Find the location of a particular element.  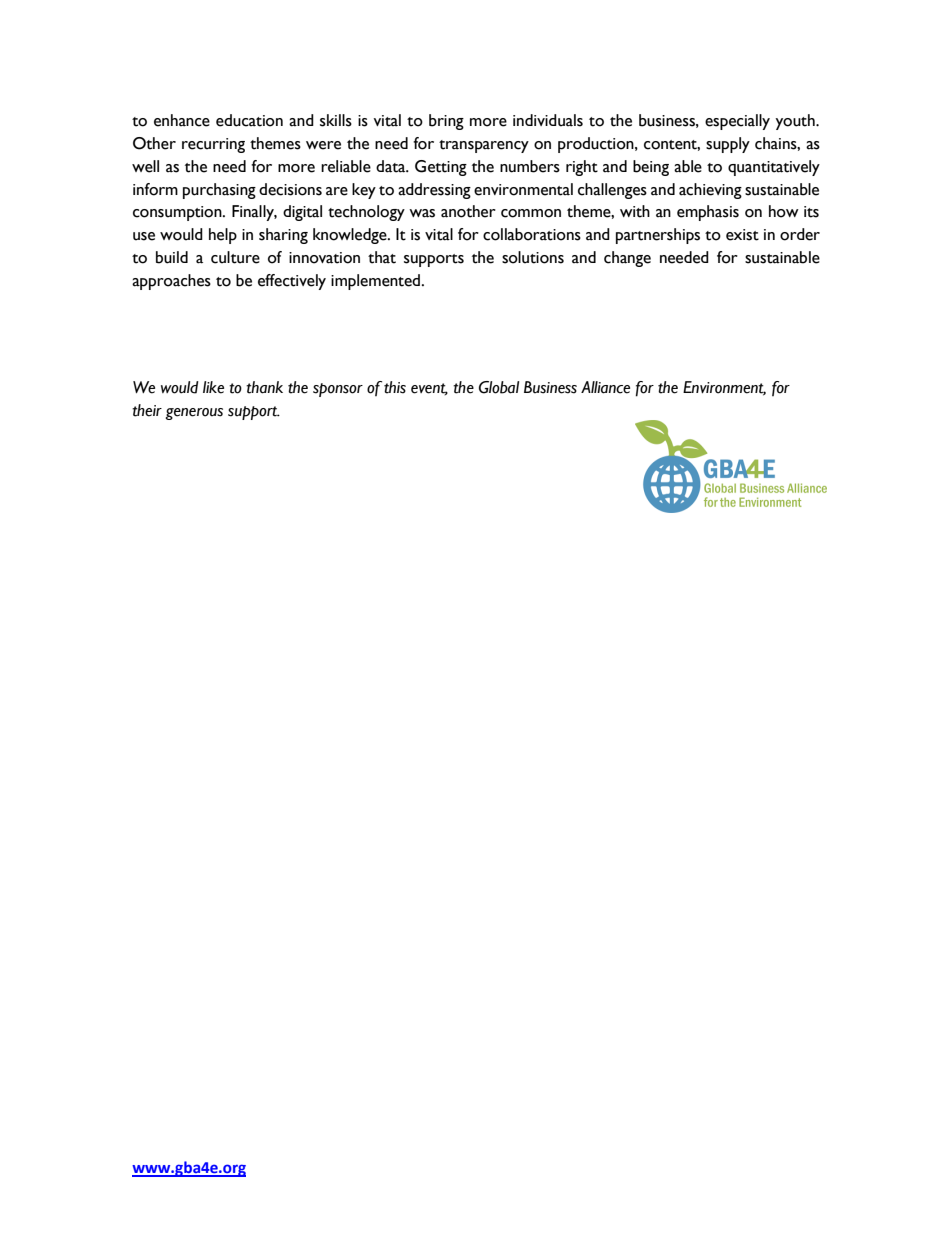

Alliance is located at coordinates (605, 387).
